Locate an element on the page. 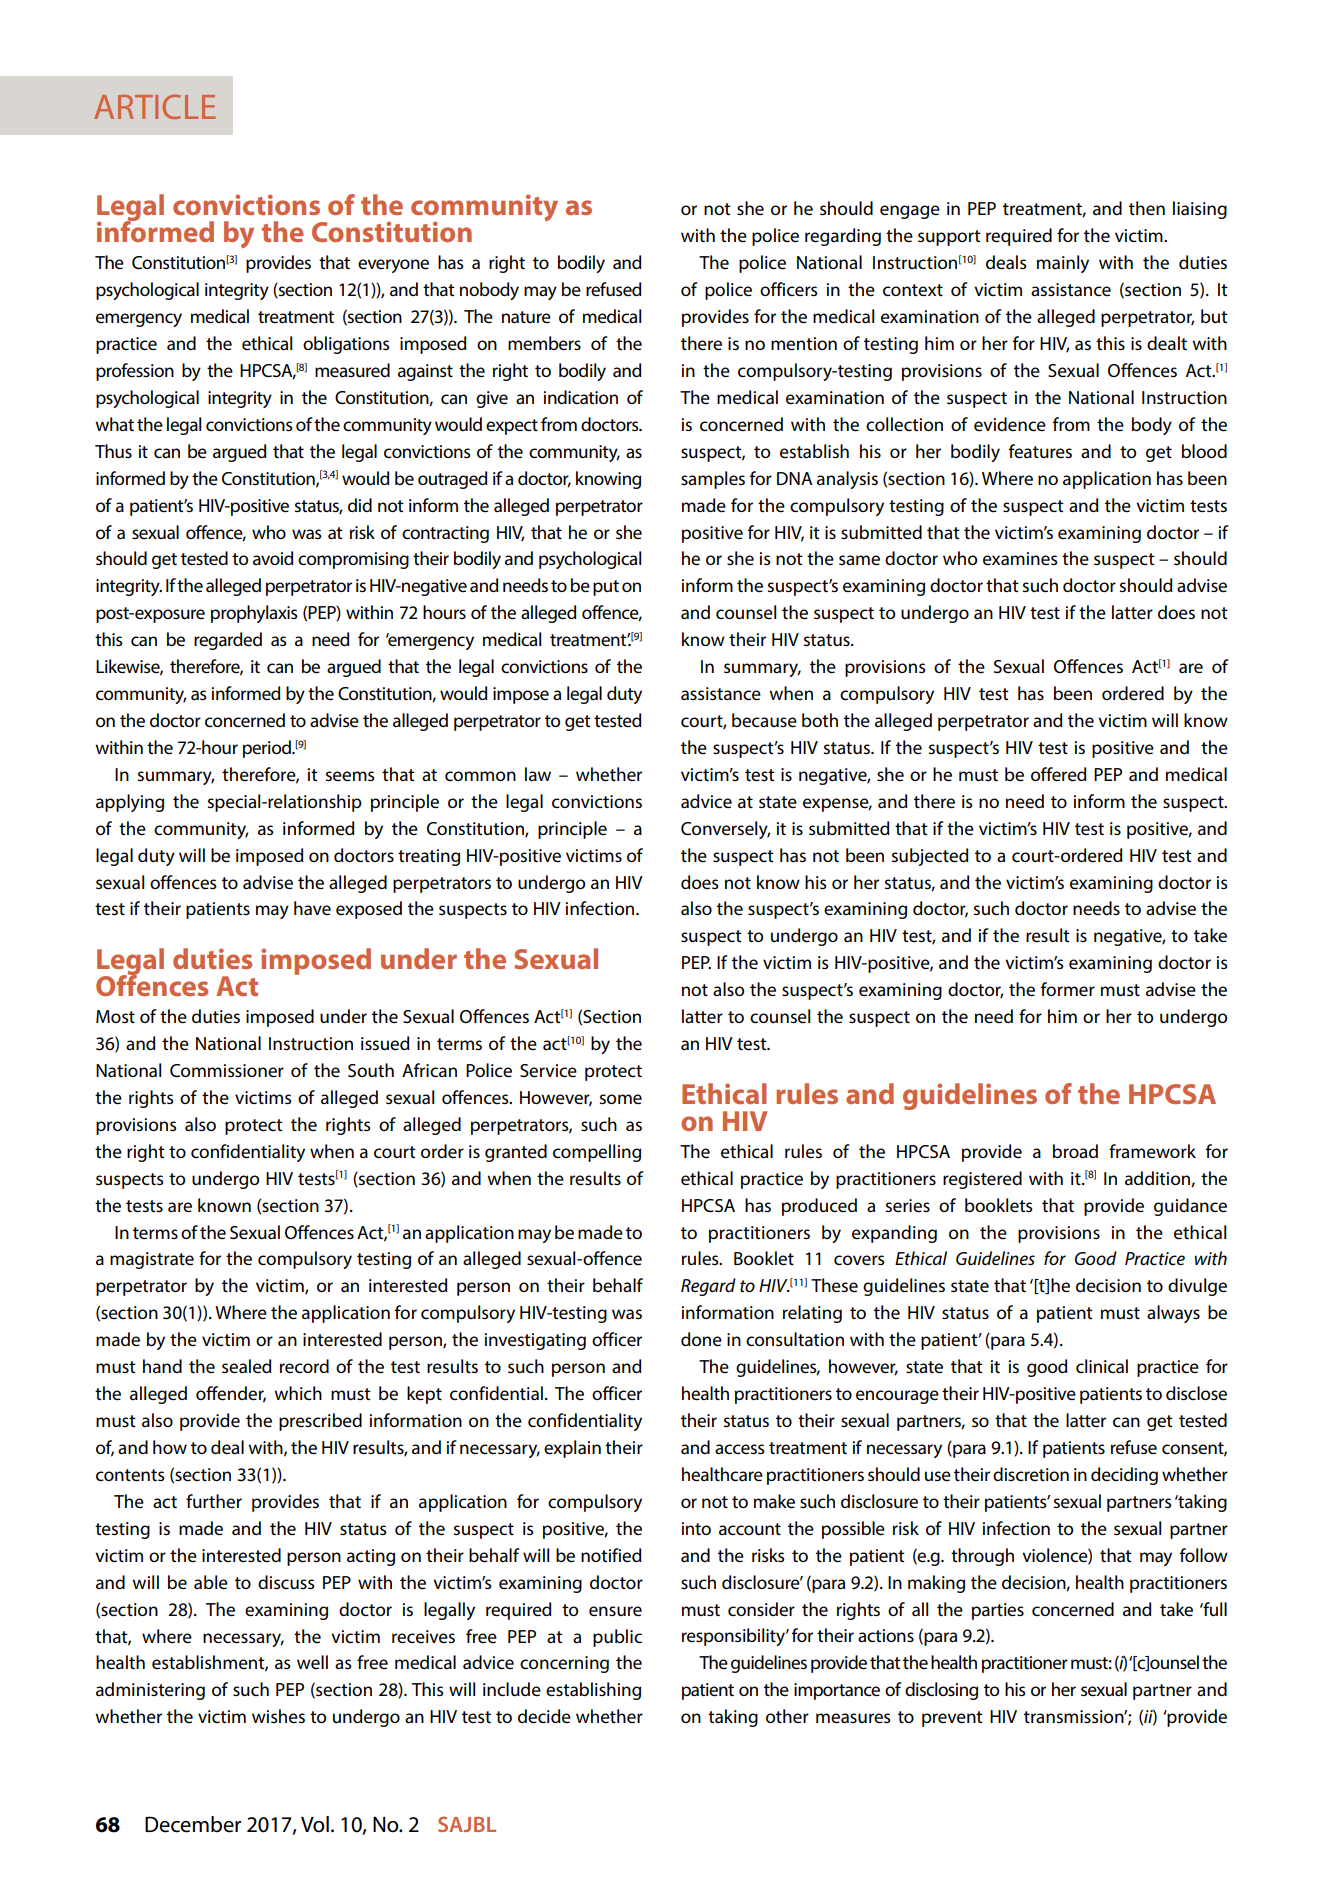 The image size is (1336, 1889). wishes is located at coordinates (278, 1716).
